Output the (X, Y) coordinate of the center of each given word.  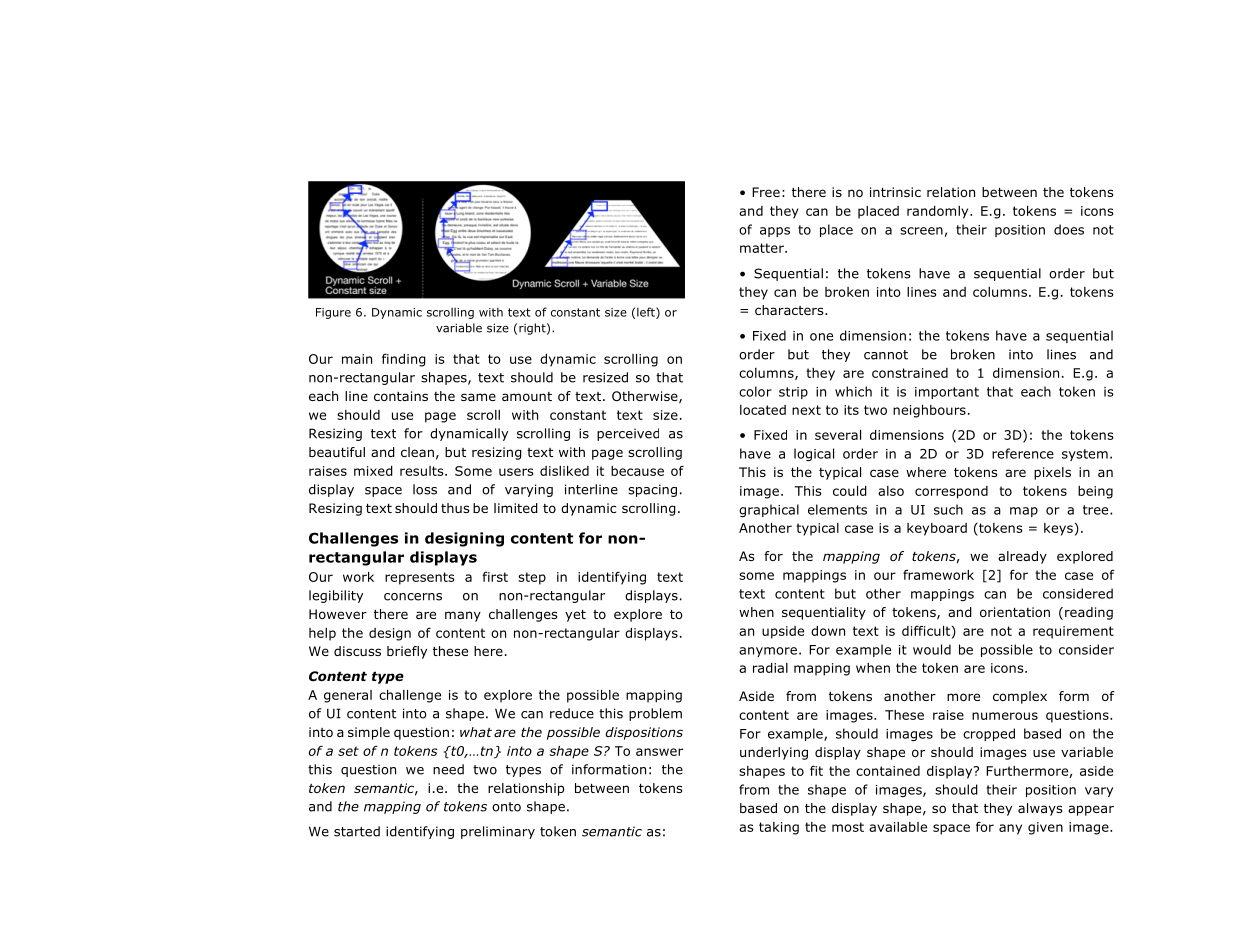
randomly (939, 212)
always (1040, 809)
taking (779, 828)
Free (766, 192)
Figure (333, 313)
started (357, 831)
